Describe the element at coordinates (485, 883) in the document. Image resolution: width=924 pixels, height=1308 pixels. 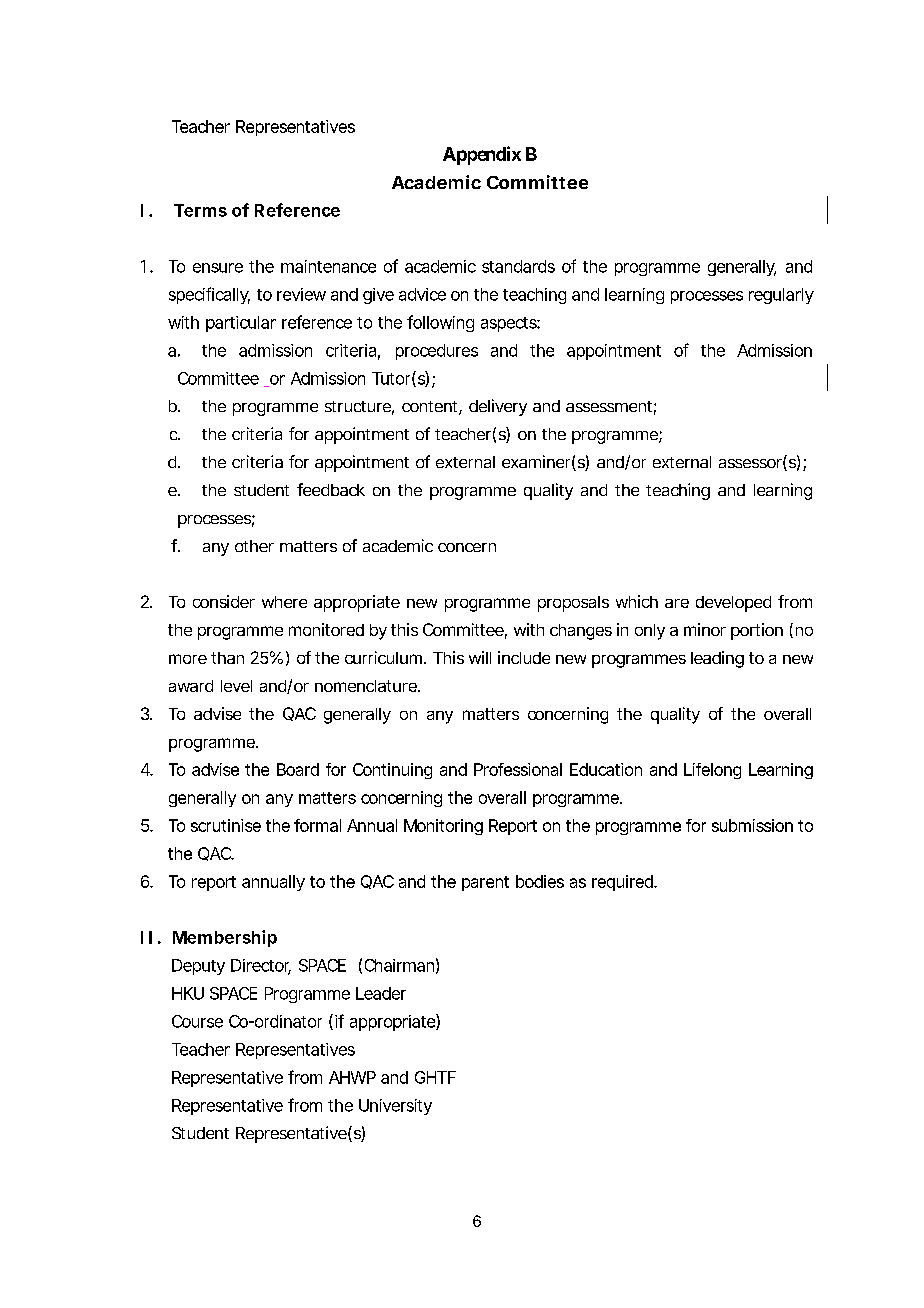
I see `parent` at that location.
